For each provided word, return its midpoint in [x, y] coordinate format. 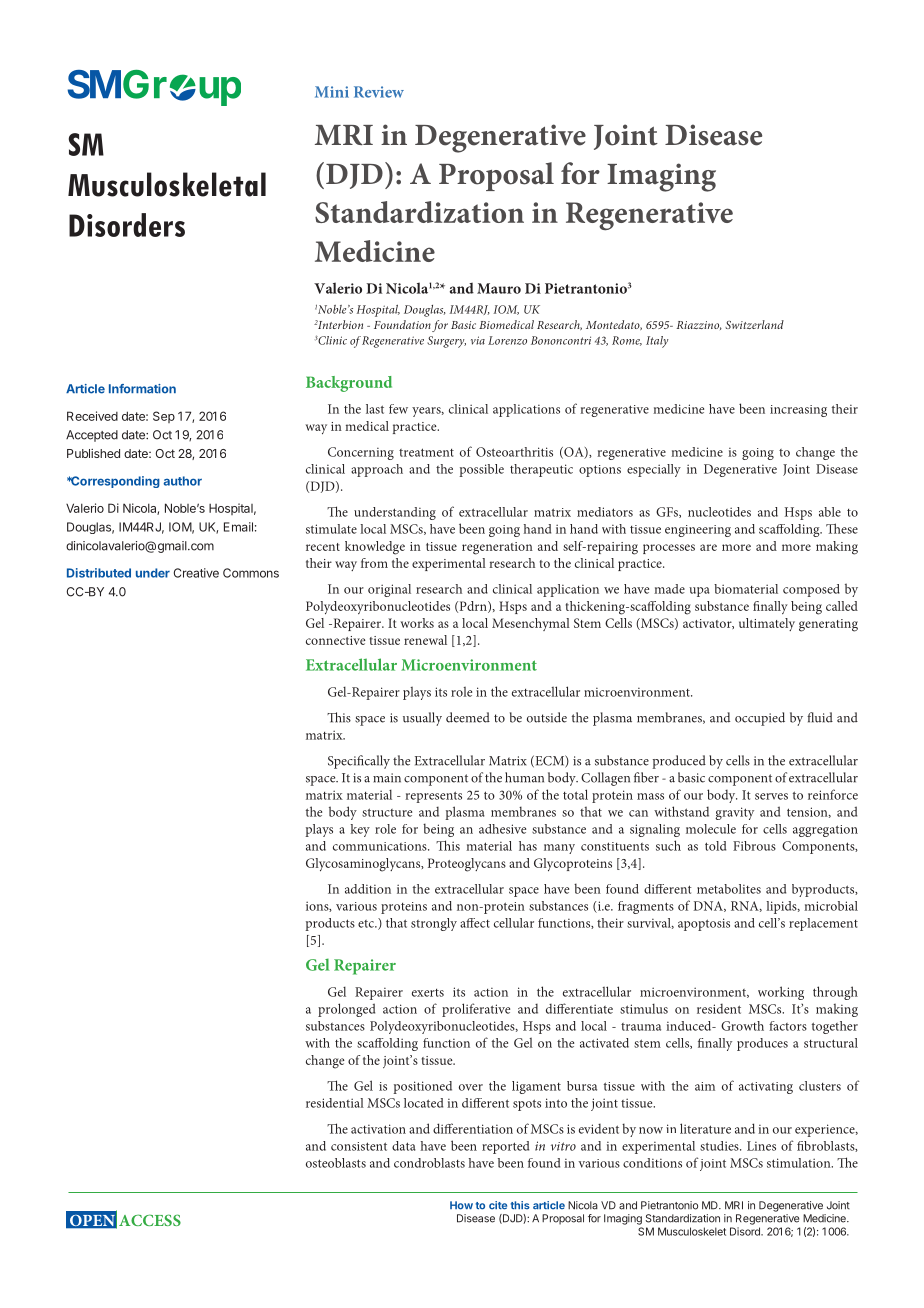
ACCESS [150, 1220]
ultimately [767, 624]
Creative [196, 573]
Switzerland [754, 324]
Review [379, 92]
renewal [425, 640]
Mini [332, 92]
